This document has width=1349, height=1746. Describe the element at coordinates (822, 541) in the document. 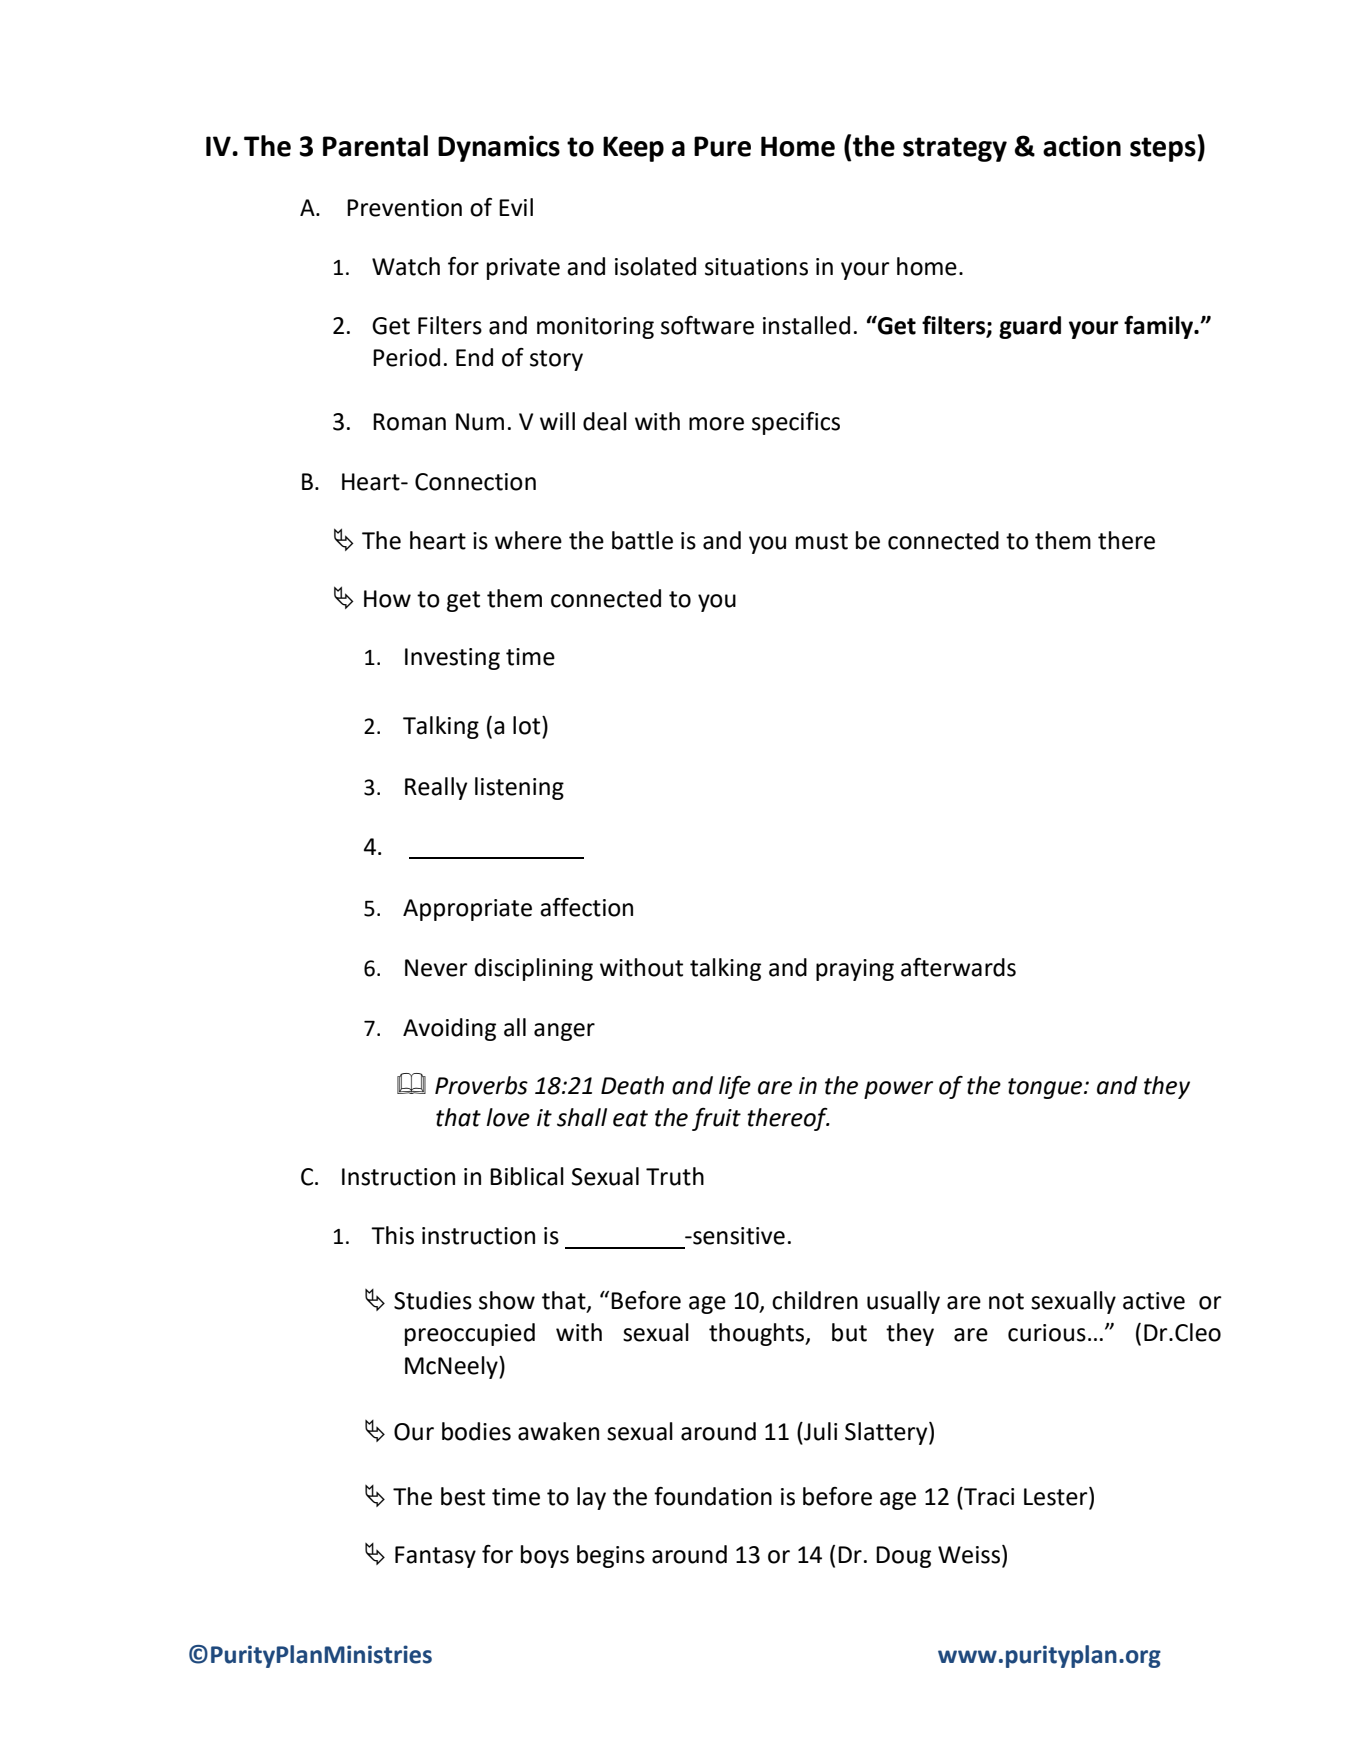

I see `must` at that location.
